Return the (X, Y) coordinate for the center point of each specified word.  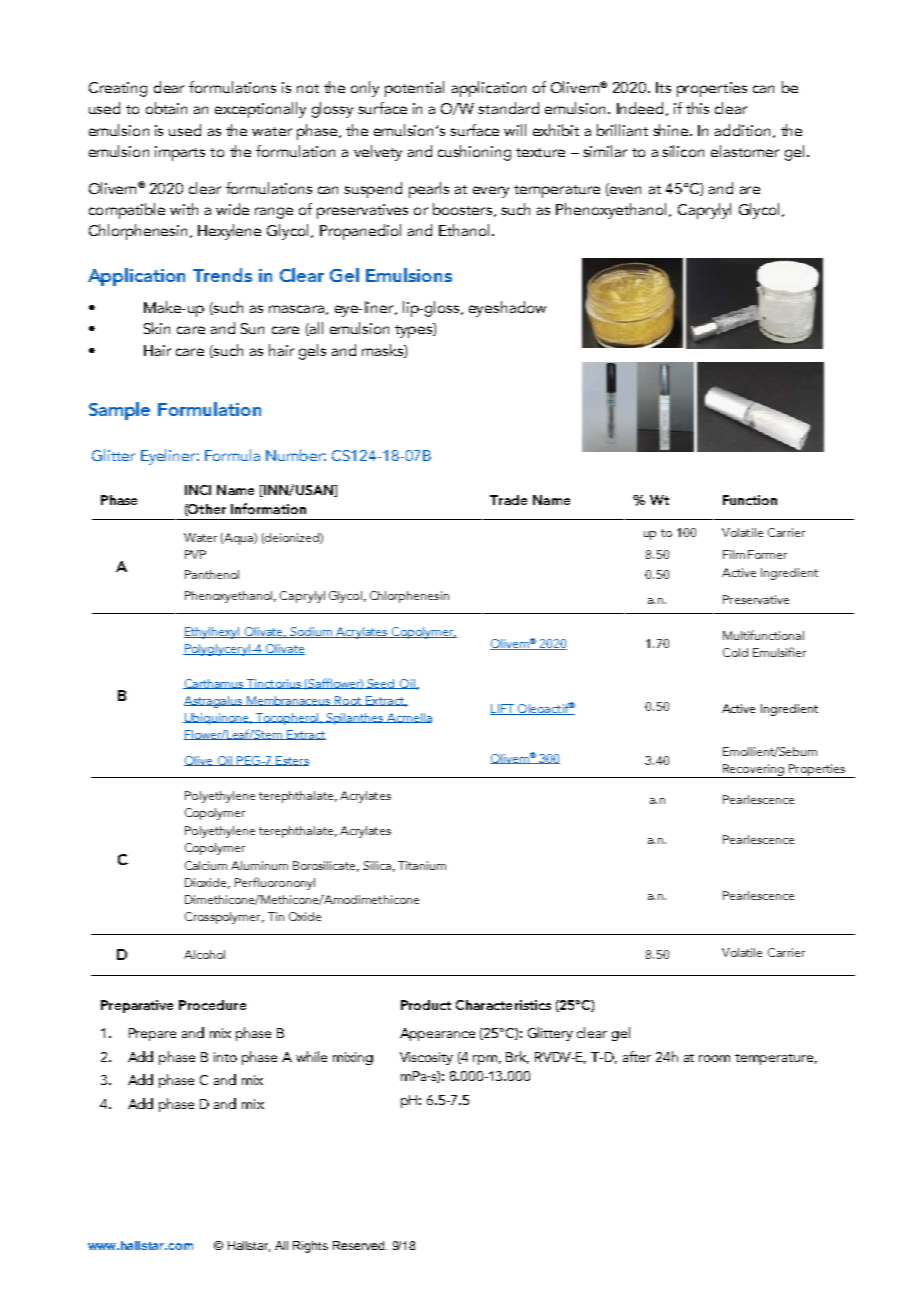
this (697, 108)
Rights (310, 1247)
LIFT (503, 709)
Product (426, 1005)
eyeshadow (507, 309)
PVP (195, 554)
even (624, 191)
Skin (157, 328)
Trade (508, 500)
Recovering (753, 771)
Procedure (212, 1005)
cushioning (474, 153)
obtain (166, 108)
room (714, 1058)
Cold (735, 652)
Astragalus (214, 702)
